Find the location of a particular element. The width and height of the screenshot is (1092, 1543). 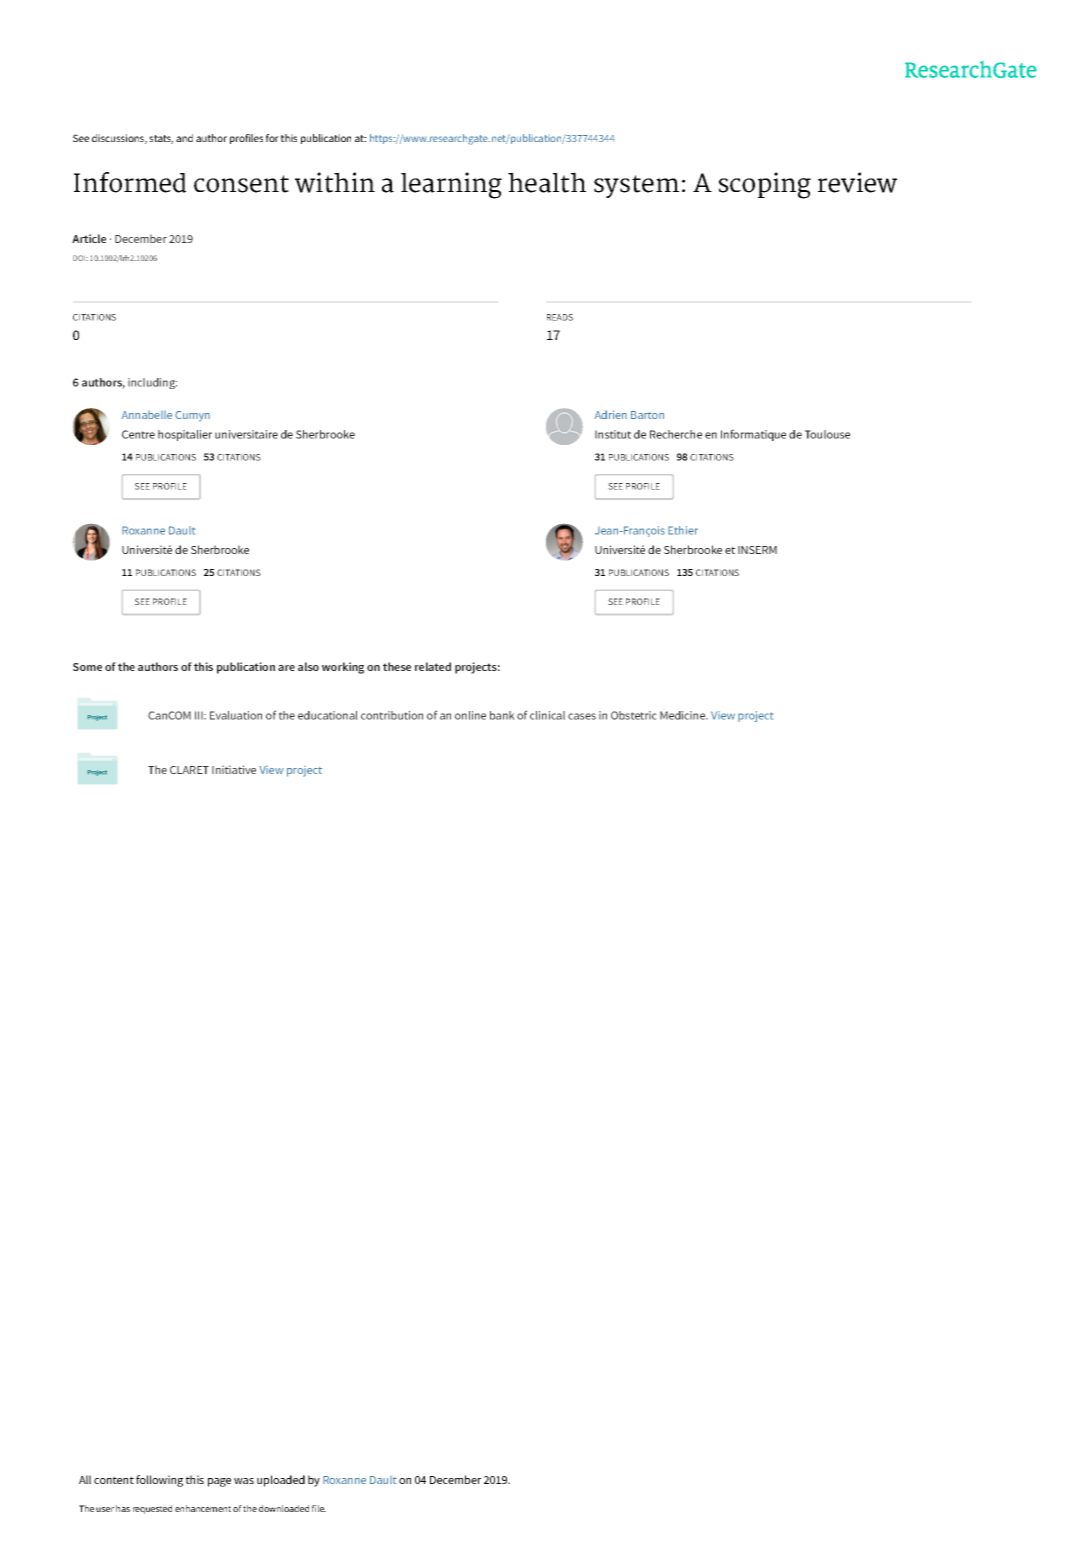

INSERM is located at coordinates (757, 550).
